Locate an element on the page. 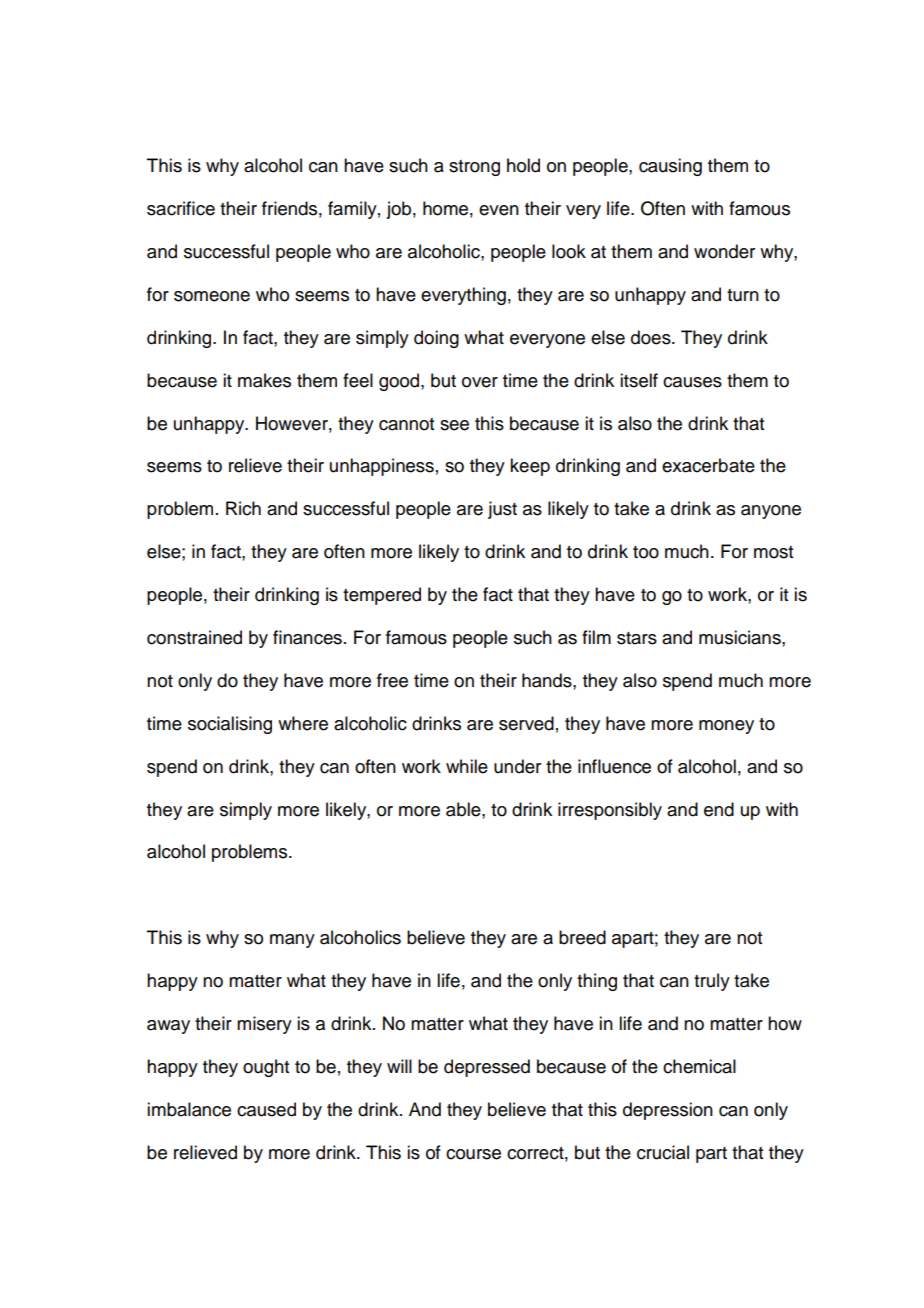 This image has width=924, height=1308. able is located at coordinates (464, 809).
